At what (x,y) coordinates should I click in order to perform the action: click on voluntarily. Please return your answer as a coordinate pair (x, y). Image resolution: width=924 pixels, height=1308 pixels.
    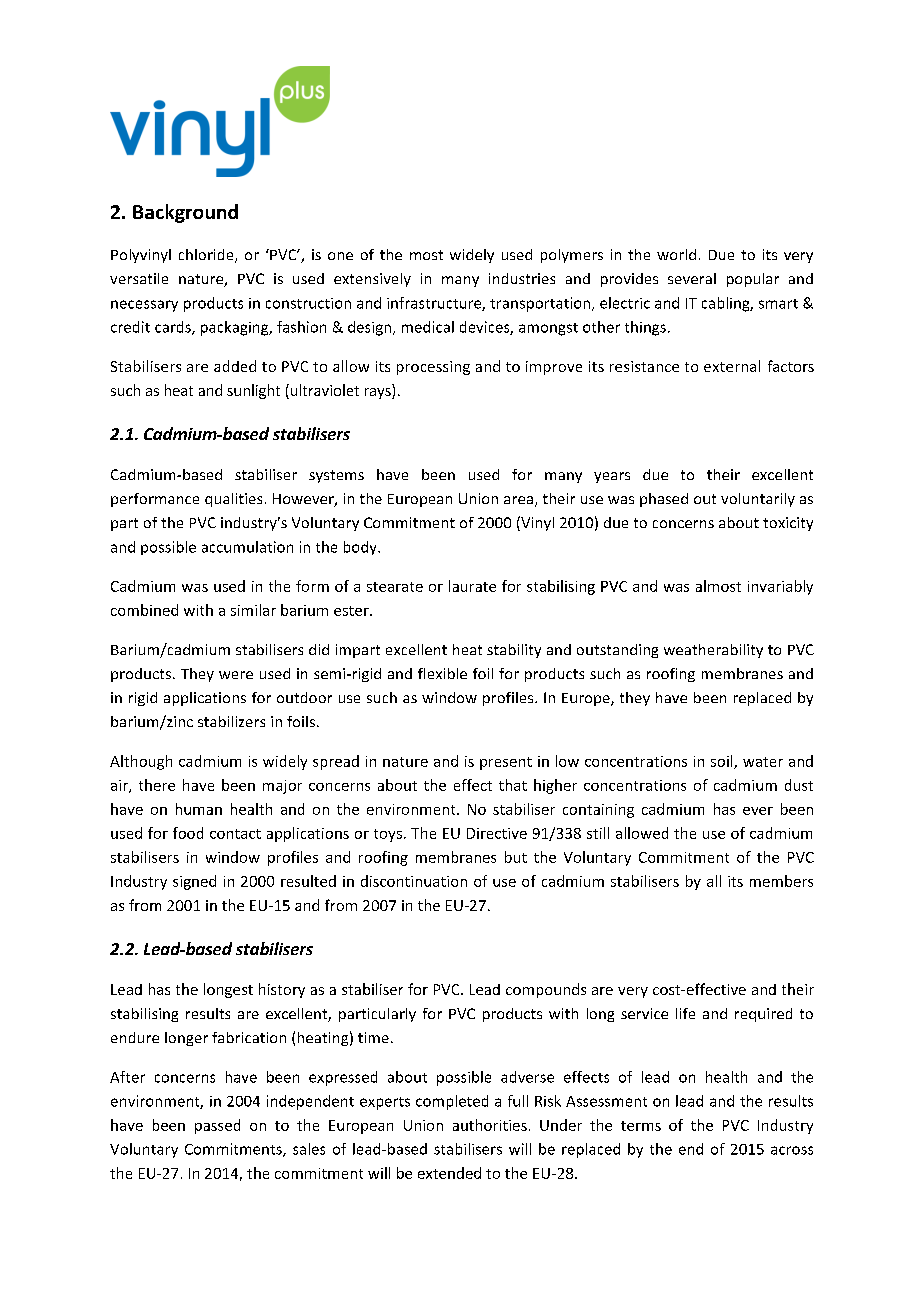
    Looking at the image, I should click on (758, 500).
